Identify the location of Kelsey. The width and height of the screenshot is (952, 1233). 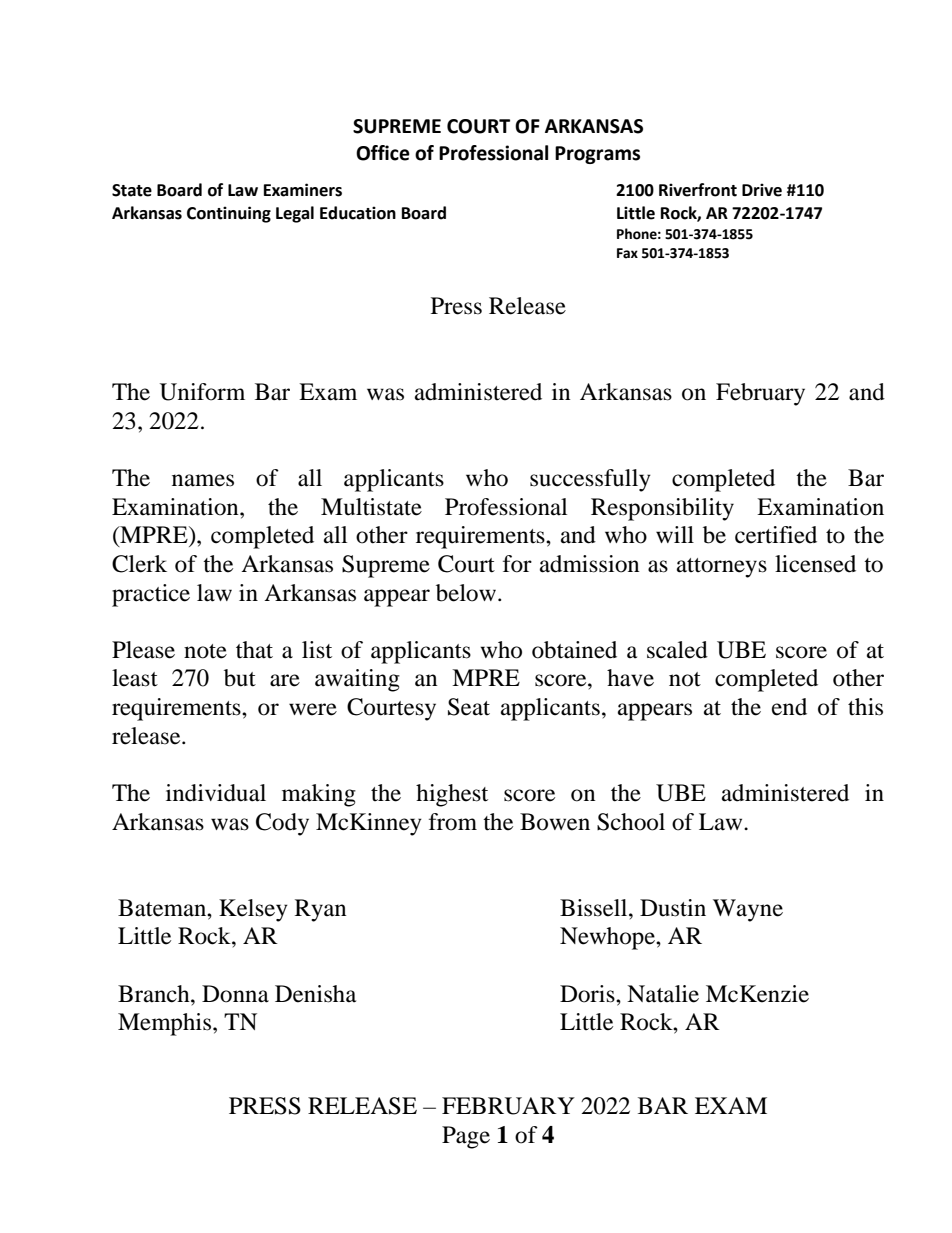
(253, 910).
